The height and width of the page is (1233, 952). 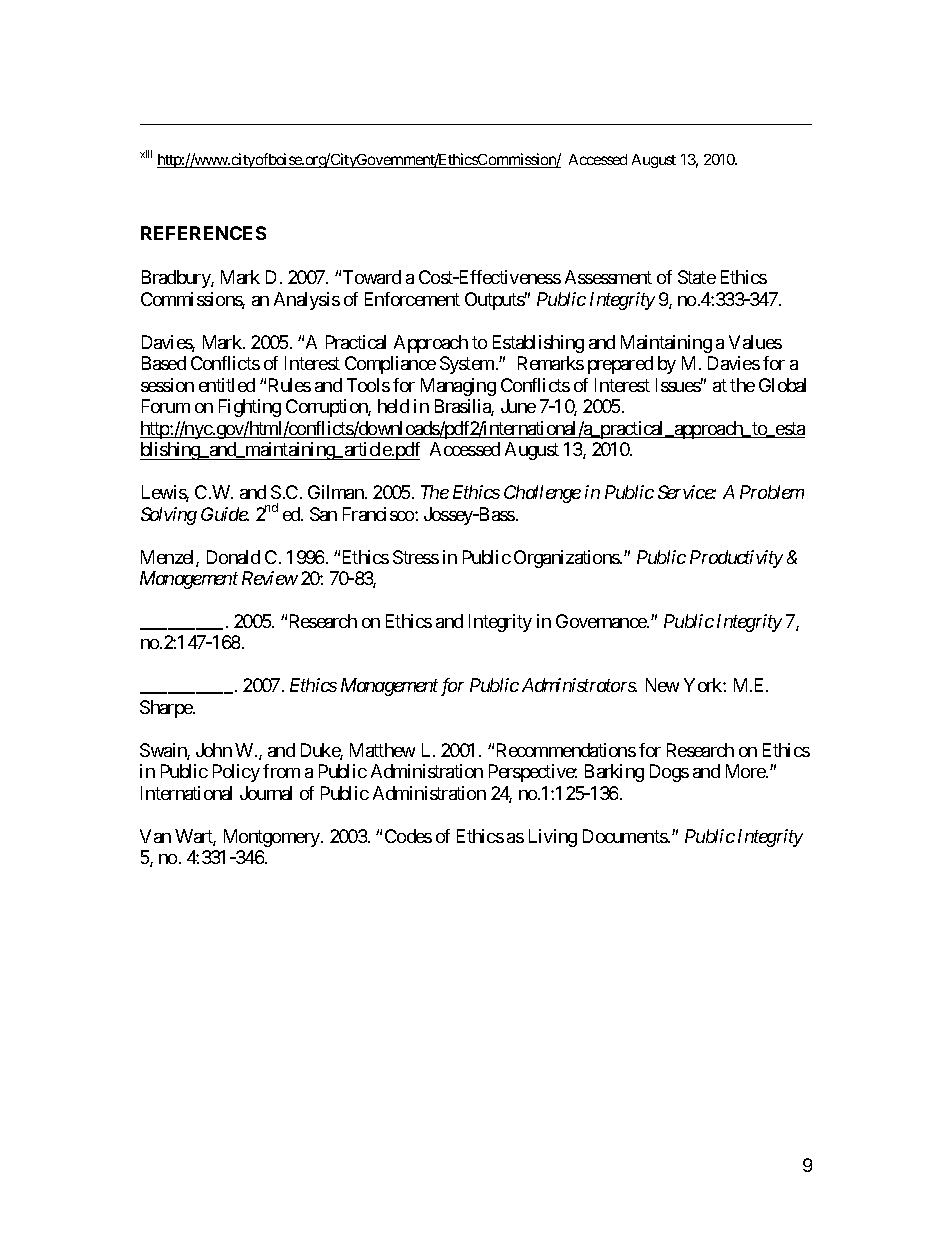 What do you see at coordinates (542, 494) in the page?
I see `Challenge` at bounding box center [542, 494].
